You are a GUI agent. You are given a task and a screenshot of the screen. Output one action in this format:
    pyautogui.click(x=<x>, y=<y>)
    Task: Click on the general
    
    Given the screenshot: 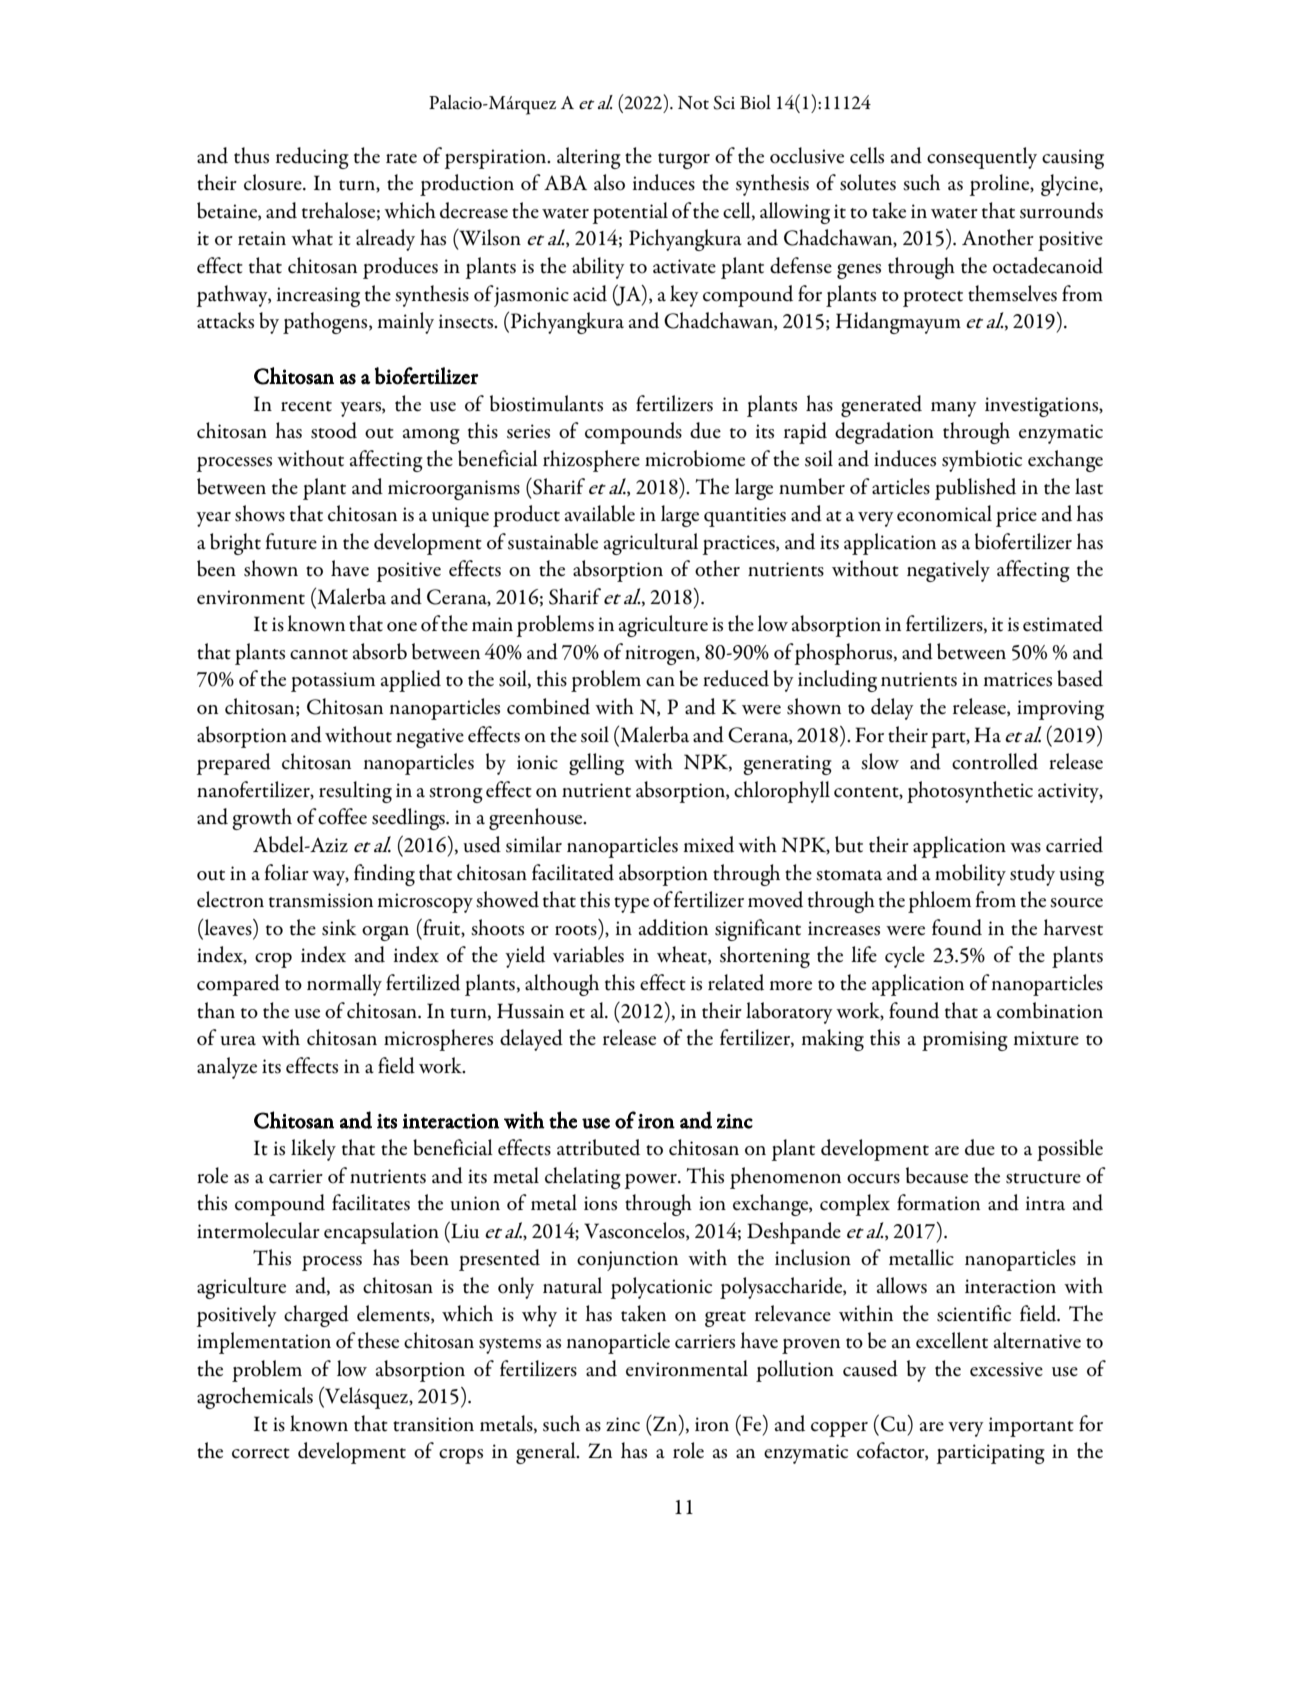 What is the action you would take?
    pyautogui.click(x=547, y=1453)
